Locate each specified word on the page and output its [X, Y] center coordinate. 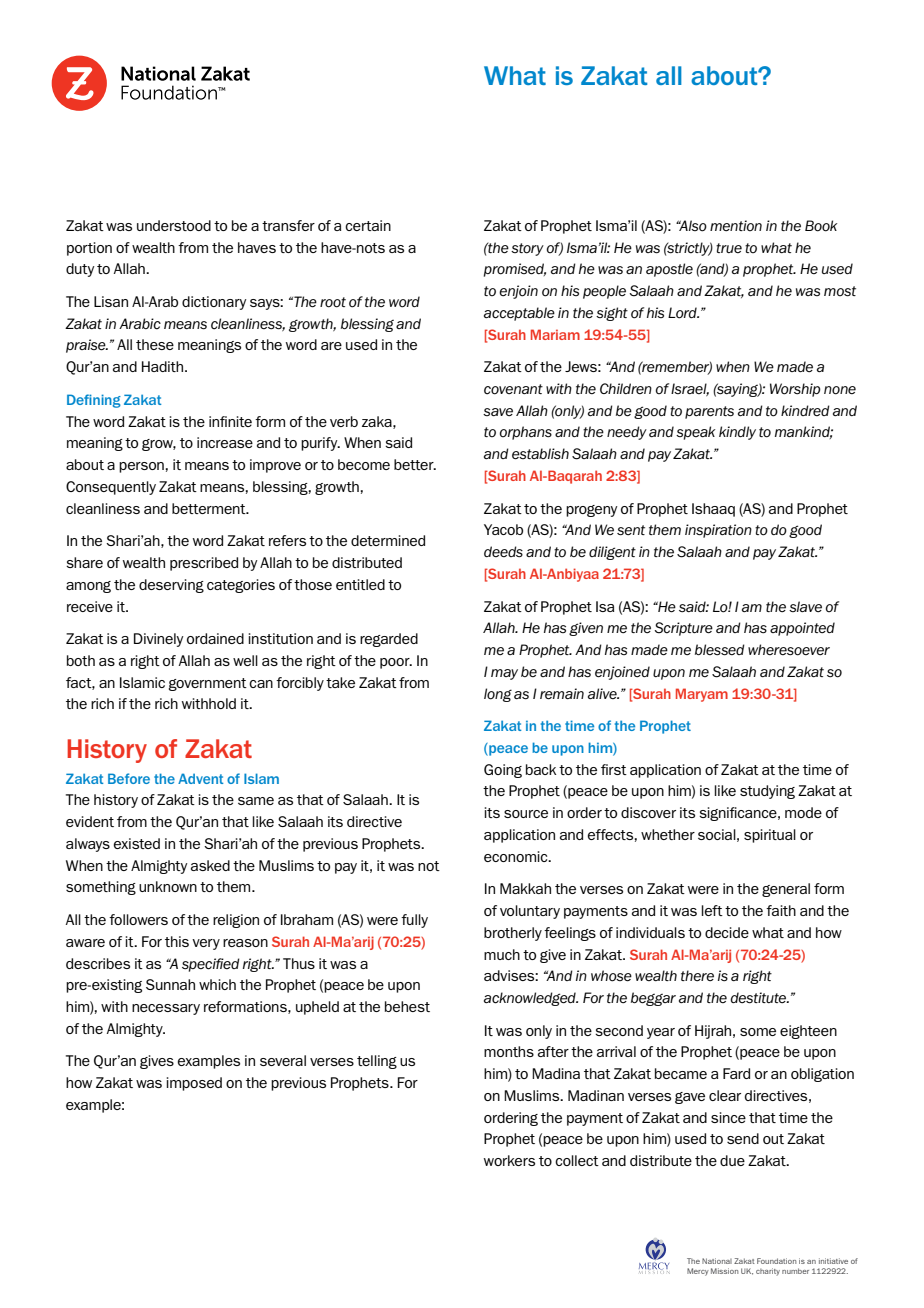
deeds [503, 552]
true [729, 248]
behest [407, 1006]
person [142, 467]
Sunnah [170, 984]
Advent [200, 778]
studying [767, 792]
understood [174, 225]
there [697, 976]
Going [503, 771]
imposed [194, 1084]
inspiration [718, 531]
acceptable [519, 314]
